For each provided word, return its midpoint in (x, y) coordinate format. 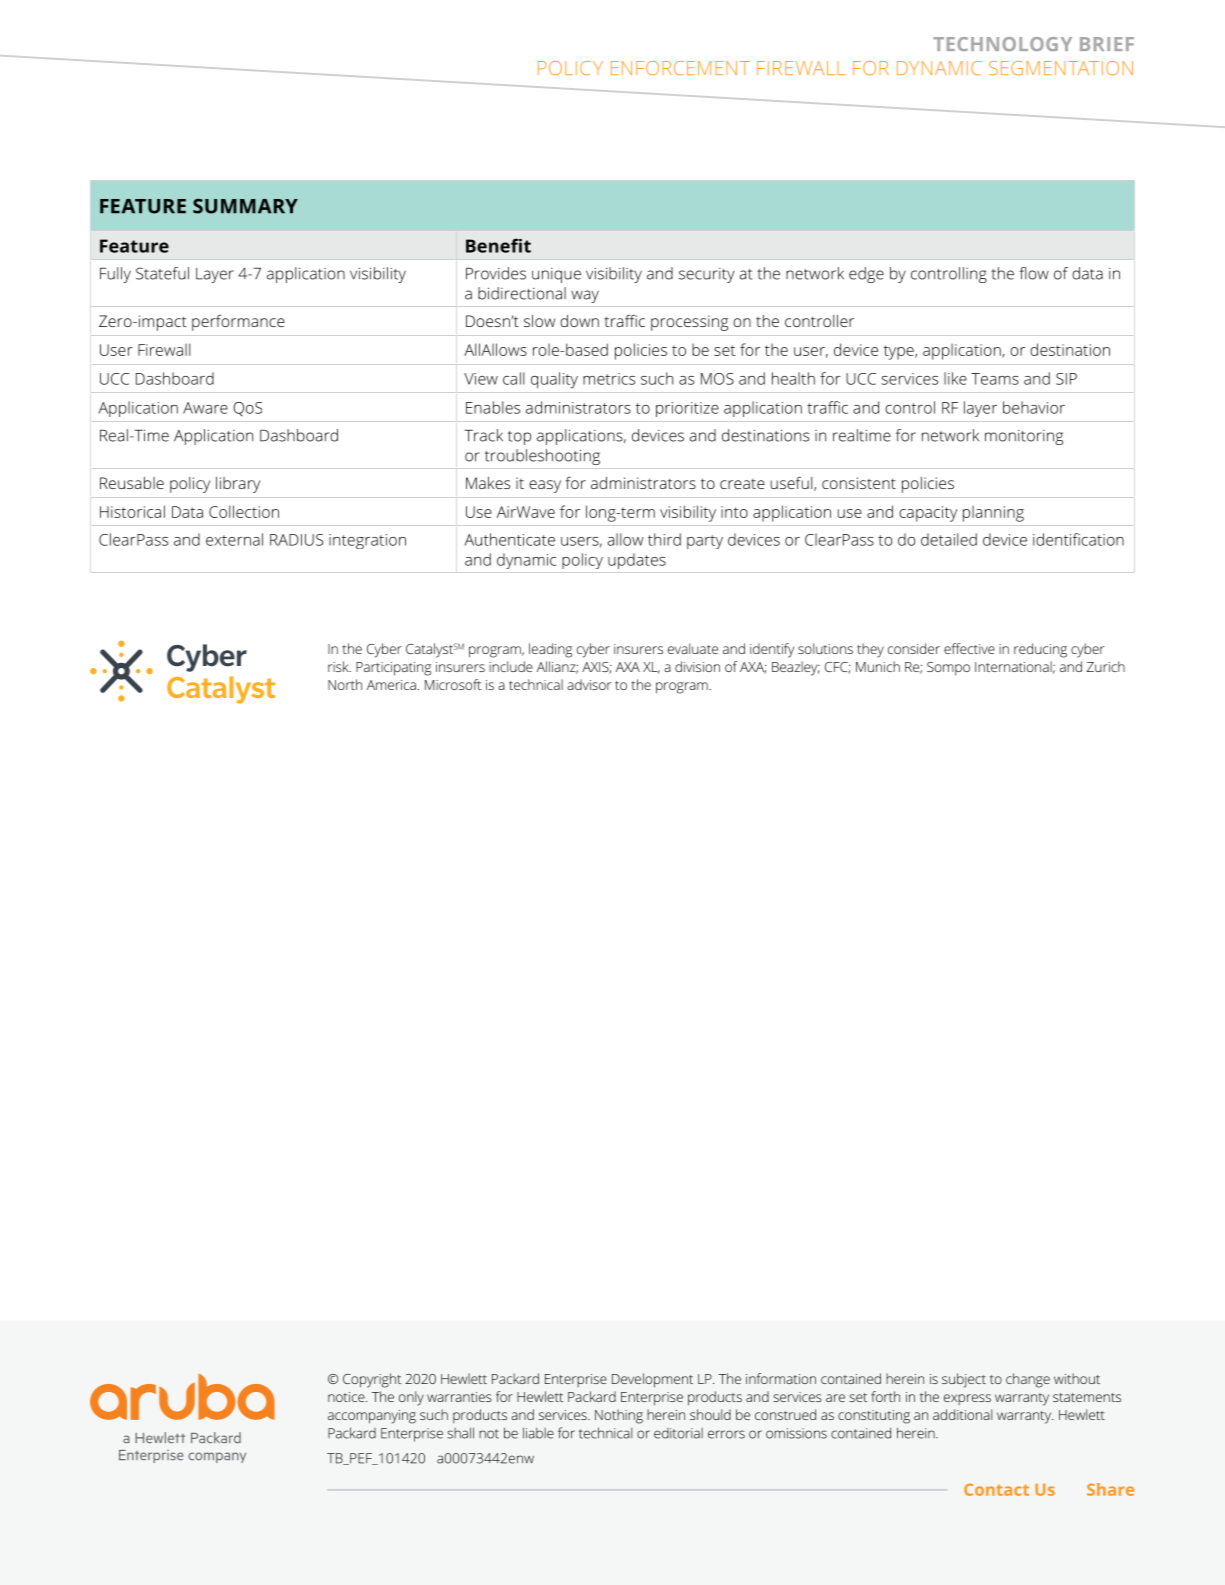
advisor (589, 684)
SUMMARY (245, 206)
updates (637, 561)
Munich (878, 666)
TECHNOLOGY (1002, 44)
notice (347, 1397)
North (345, 684)
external (234, 539)
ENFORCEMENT (680, 68)
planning (993, 514)
